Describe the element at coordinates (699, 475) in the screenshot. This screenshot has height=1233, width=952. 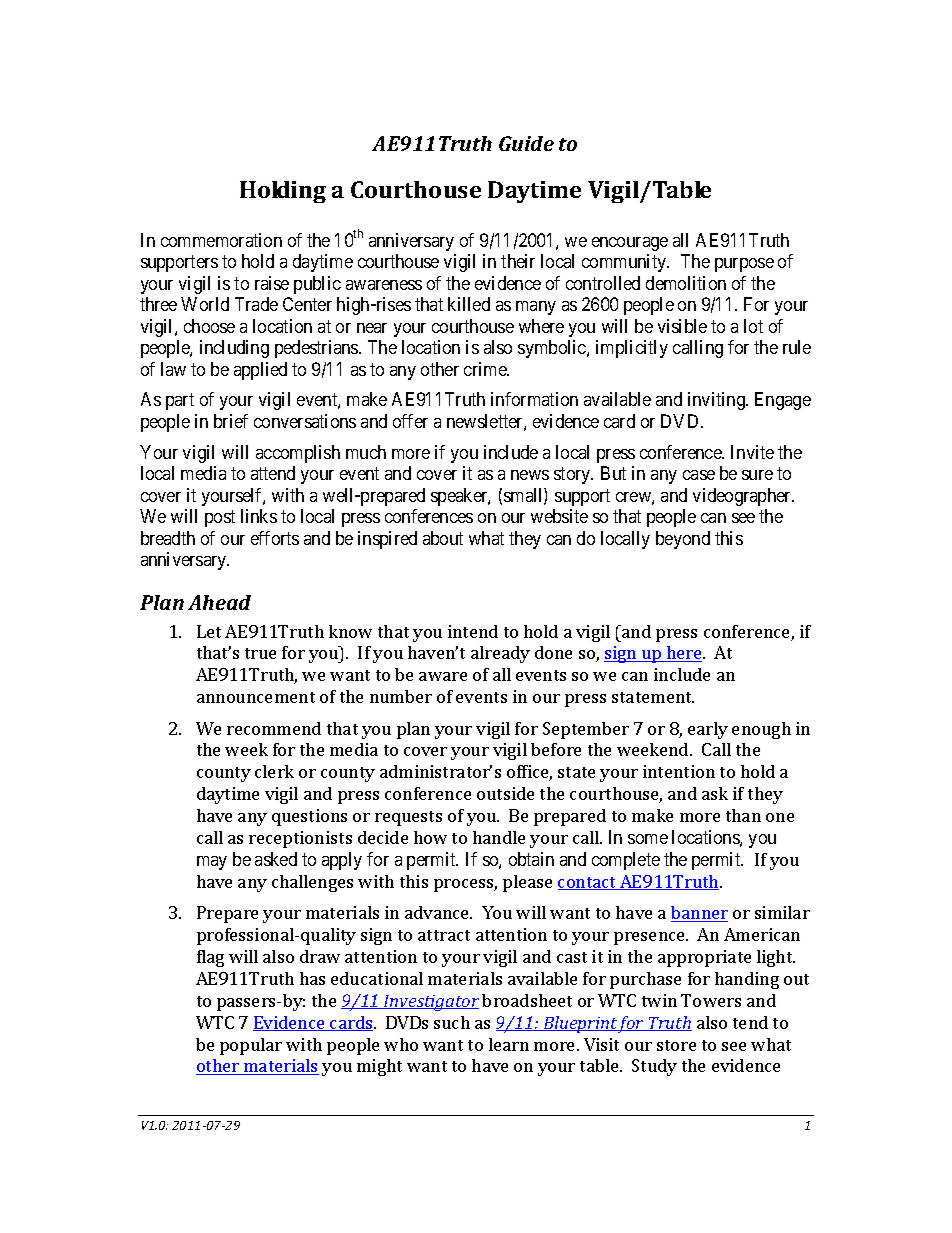
I see `case` at that location.
